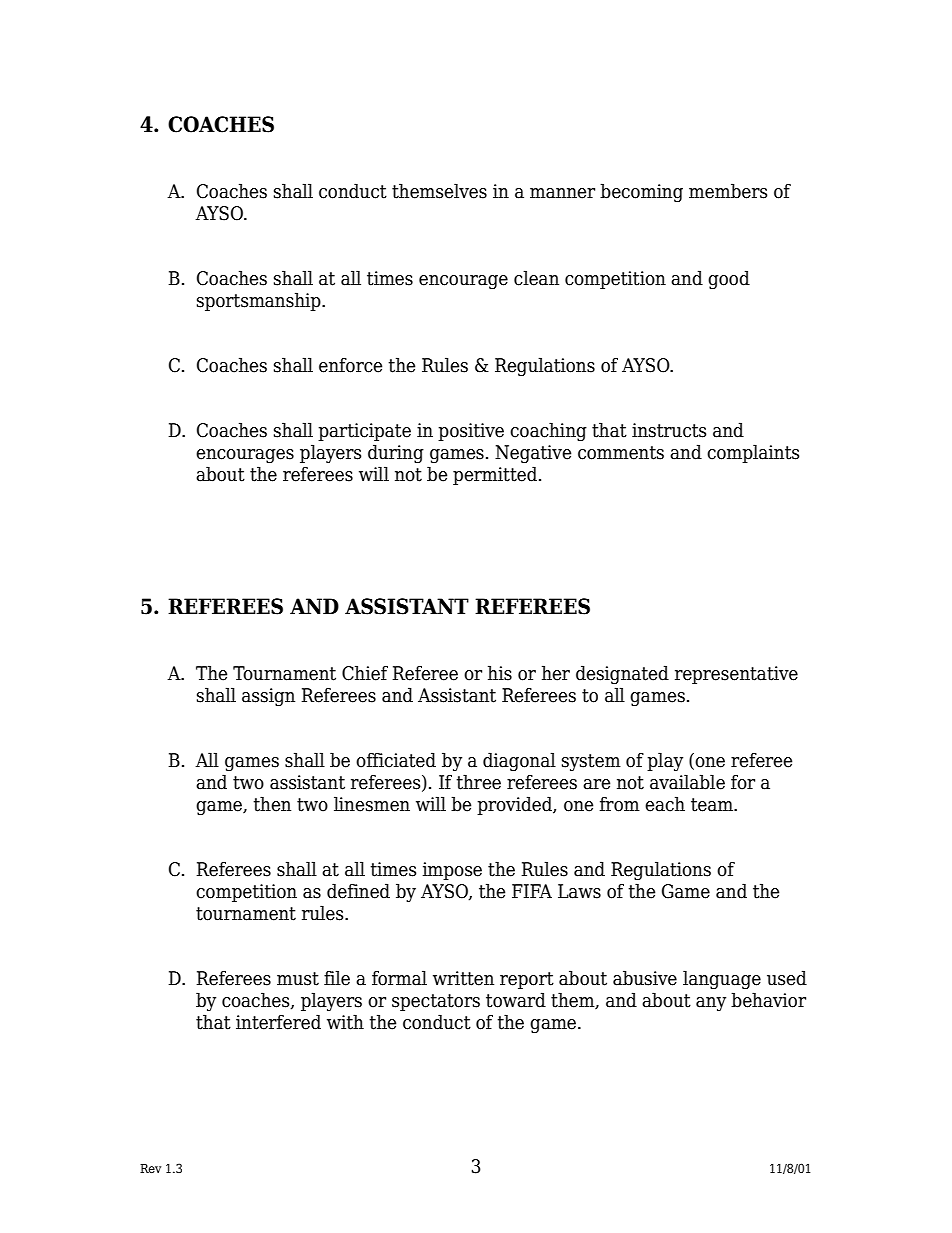  Describe the element at coordinates (728, 191) in the screenshot. I see `members` at that location.
